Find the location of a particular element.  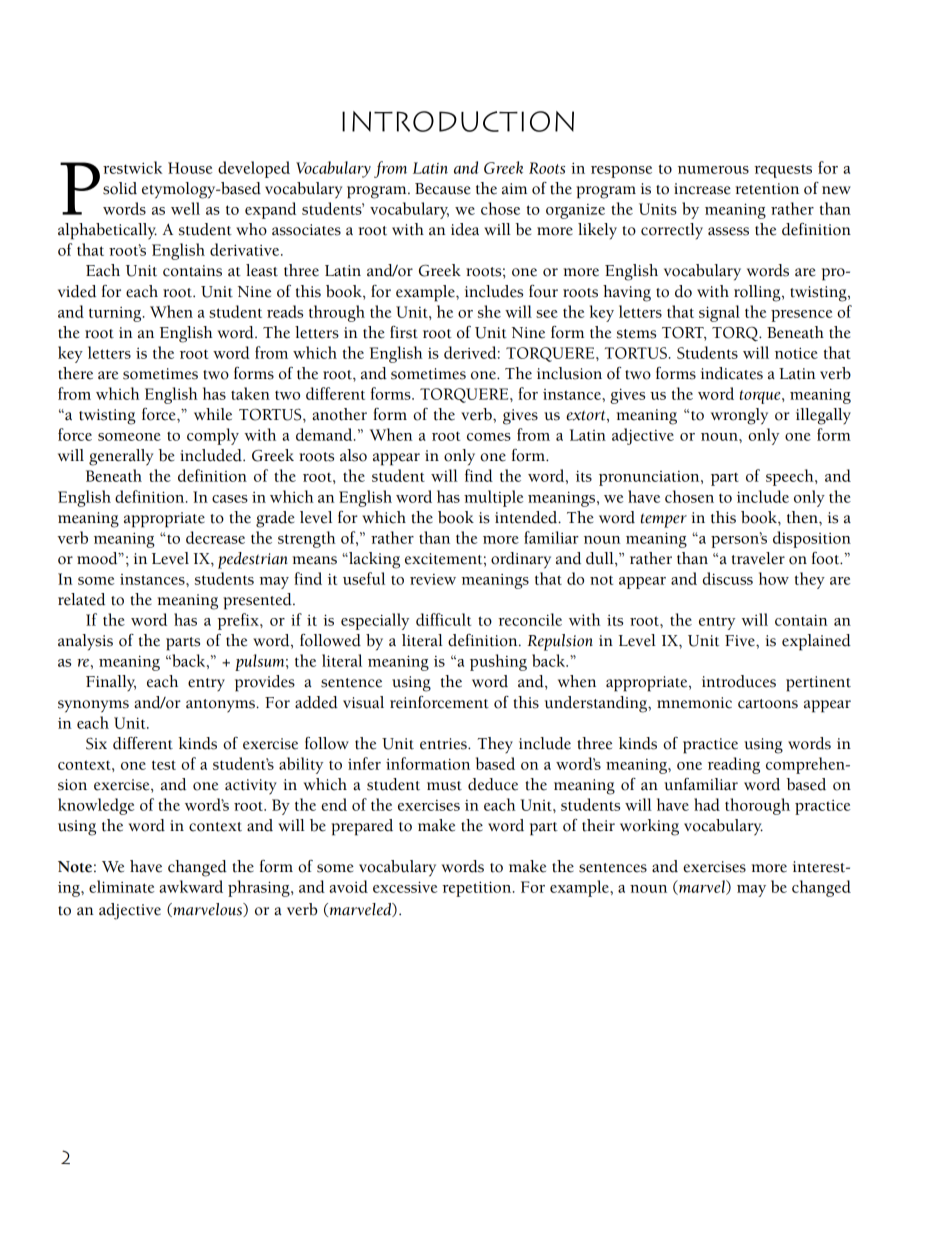

repetition is located at coordinates (478, 889).
